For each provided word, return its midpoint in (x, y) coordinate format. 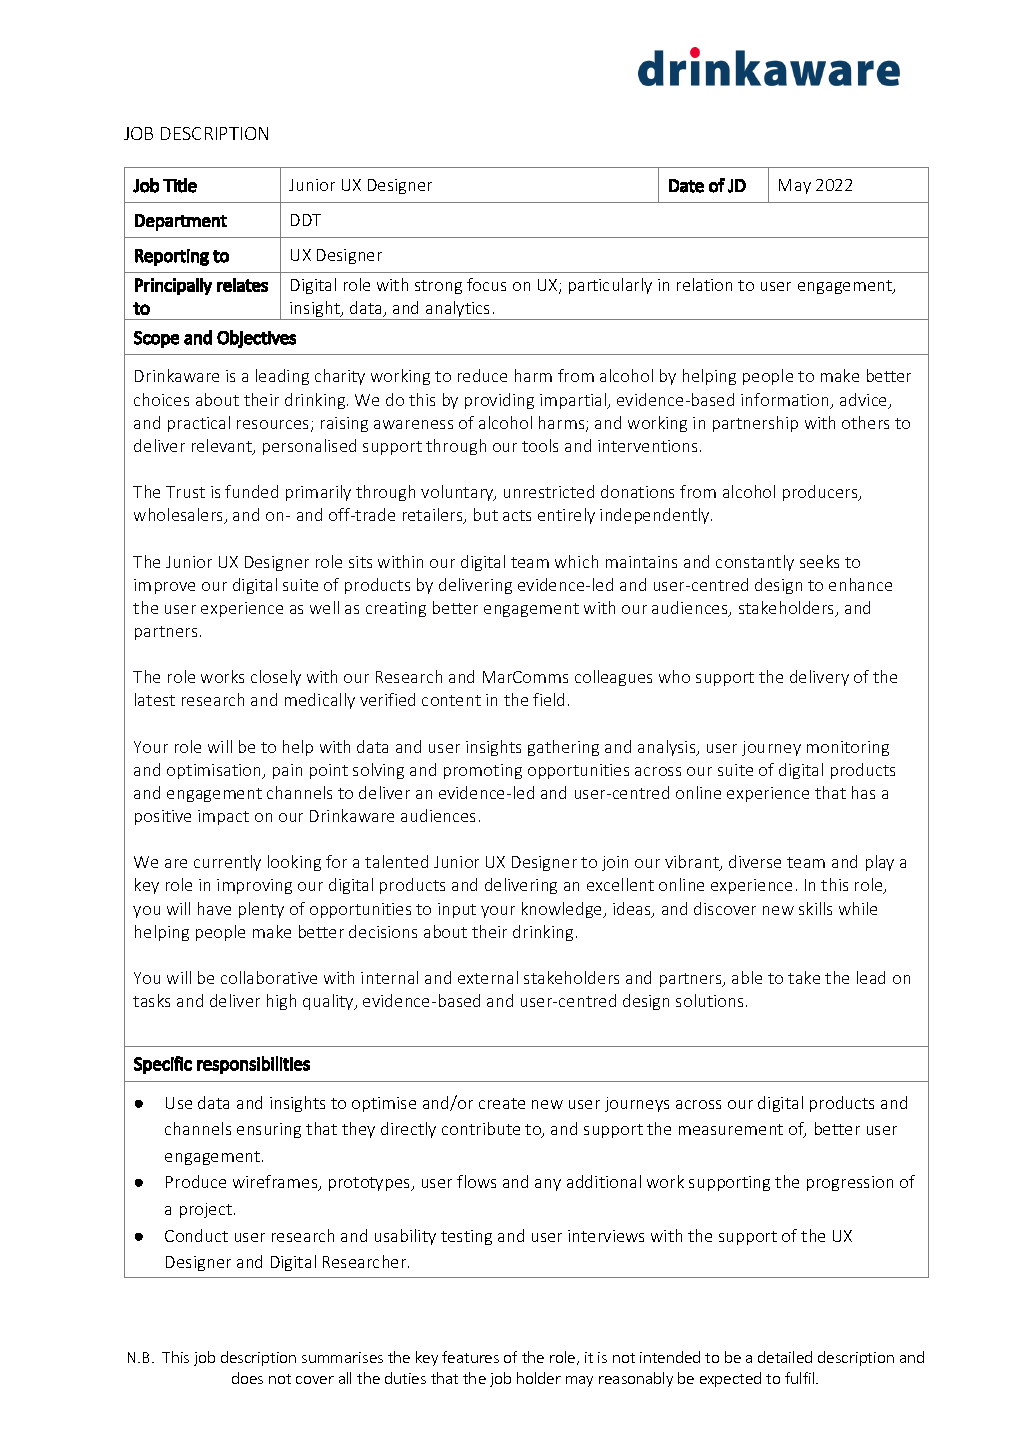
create (502, 1103)
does (247, 1378)
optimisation (215, 771)
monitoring (848, 748)
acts (517, 515)
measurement (731, 1129)
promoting (483, 771)
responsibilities (253, 1065)
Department (181, 222)
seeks (819, 561)
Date (686, 186)
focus (486, 284)
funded (251, 491)
